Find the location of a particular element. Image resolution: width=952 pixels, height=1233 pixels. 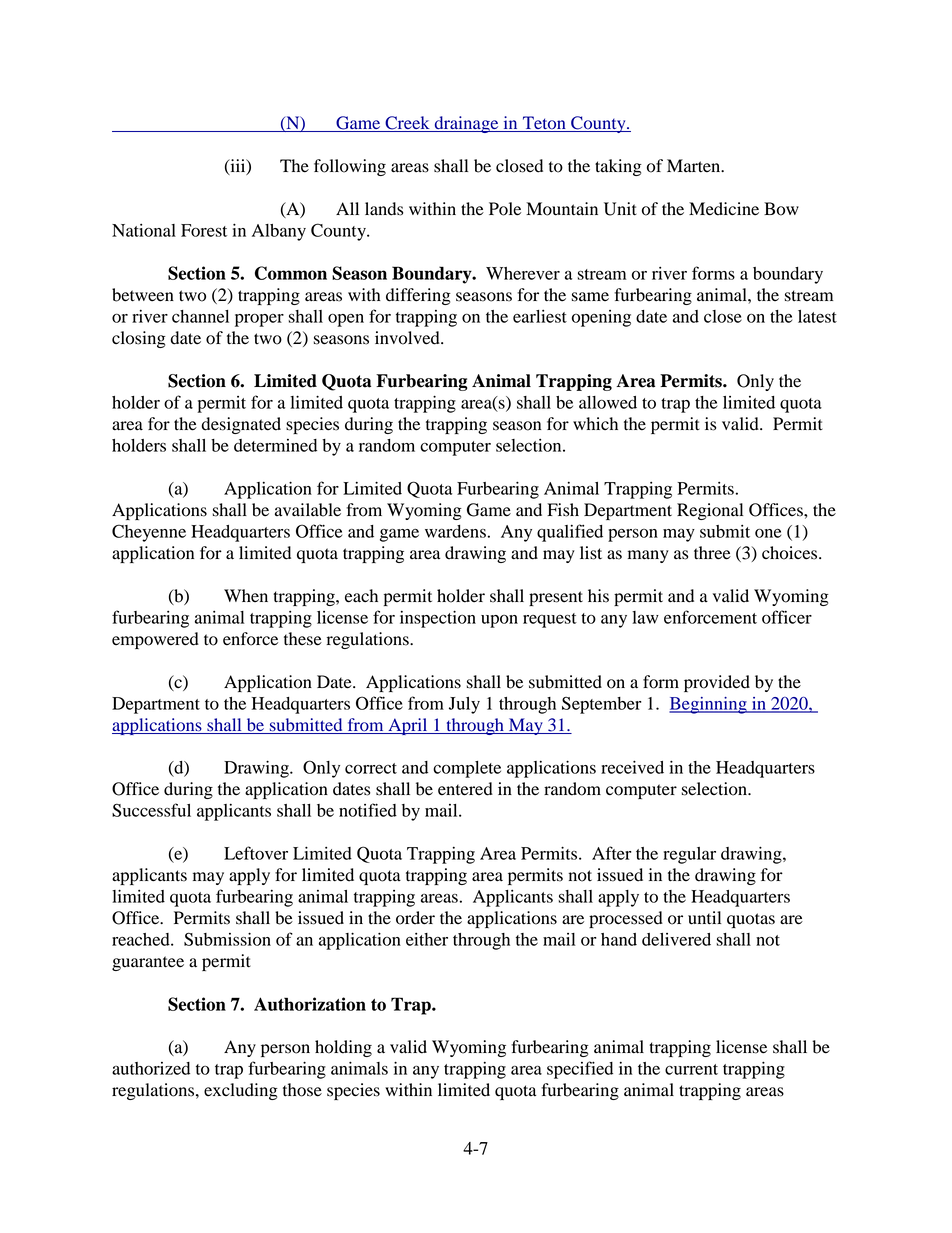

Beginning is located at coordinates (709, 705).
